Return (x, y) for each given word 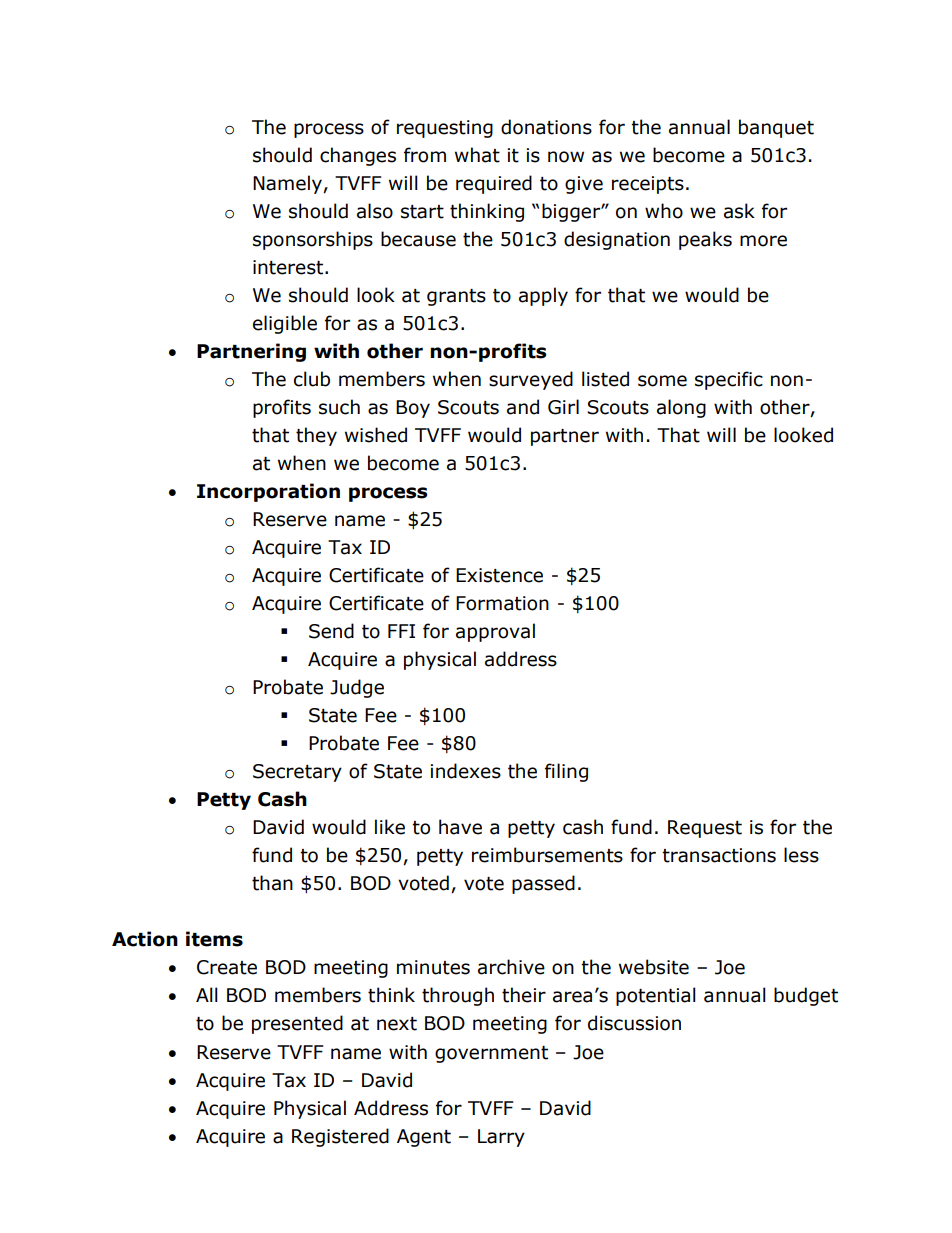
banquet (776, 128)
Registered (340, 1137)
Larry (501, 1138)
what (477, 155)
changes (358, 156)
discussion (634, 1023)
